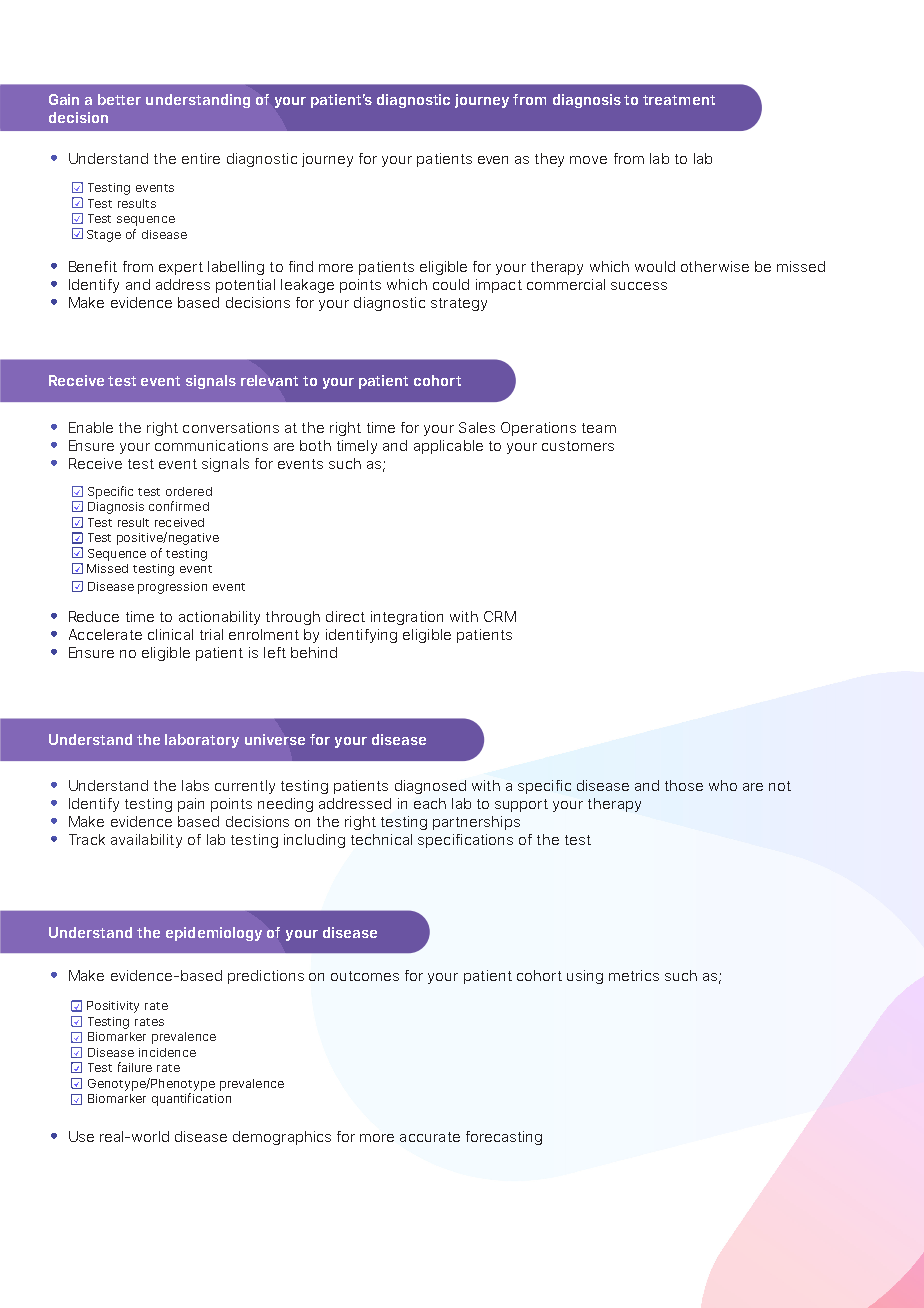  What do you see at coordinates (639, 286) in the screenshot?
I see `success` at bounding box center [639, 286].
